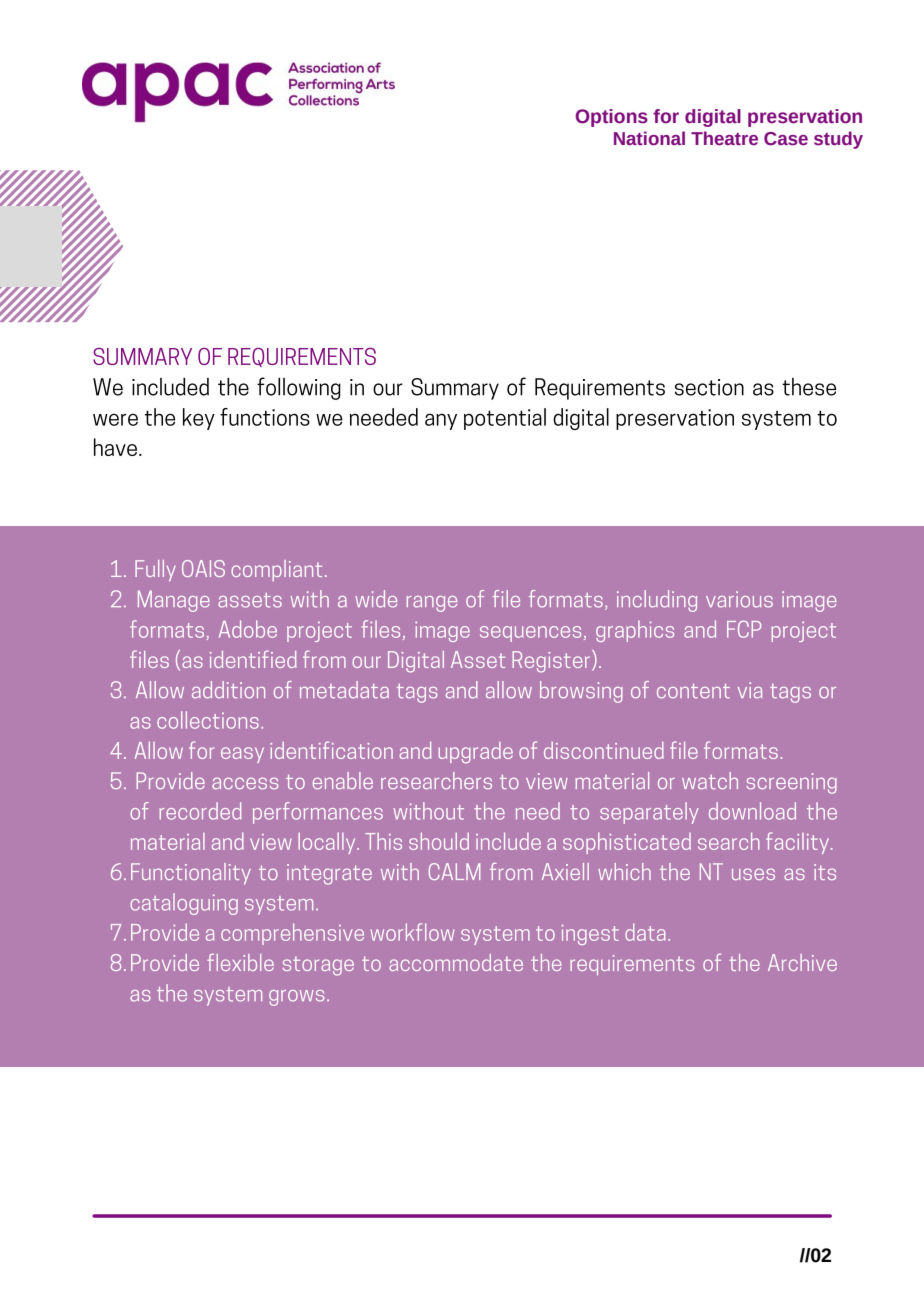  What do you see at coordinates (649, 138) in the document?
I see `National` at bounding box center [649, 138].
